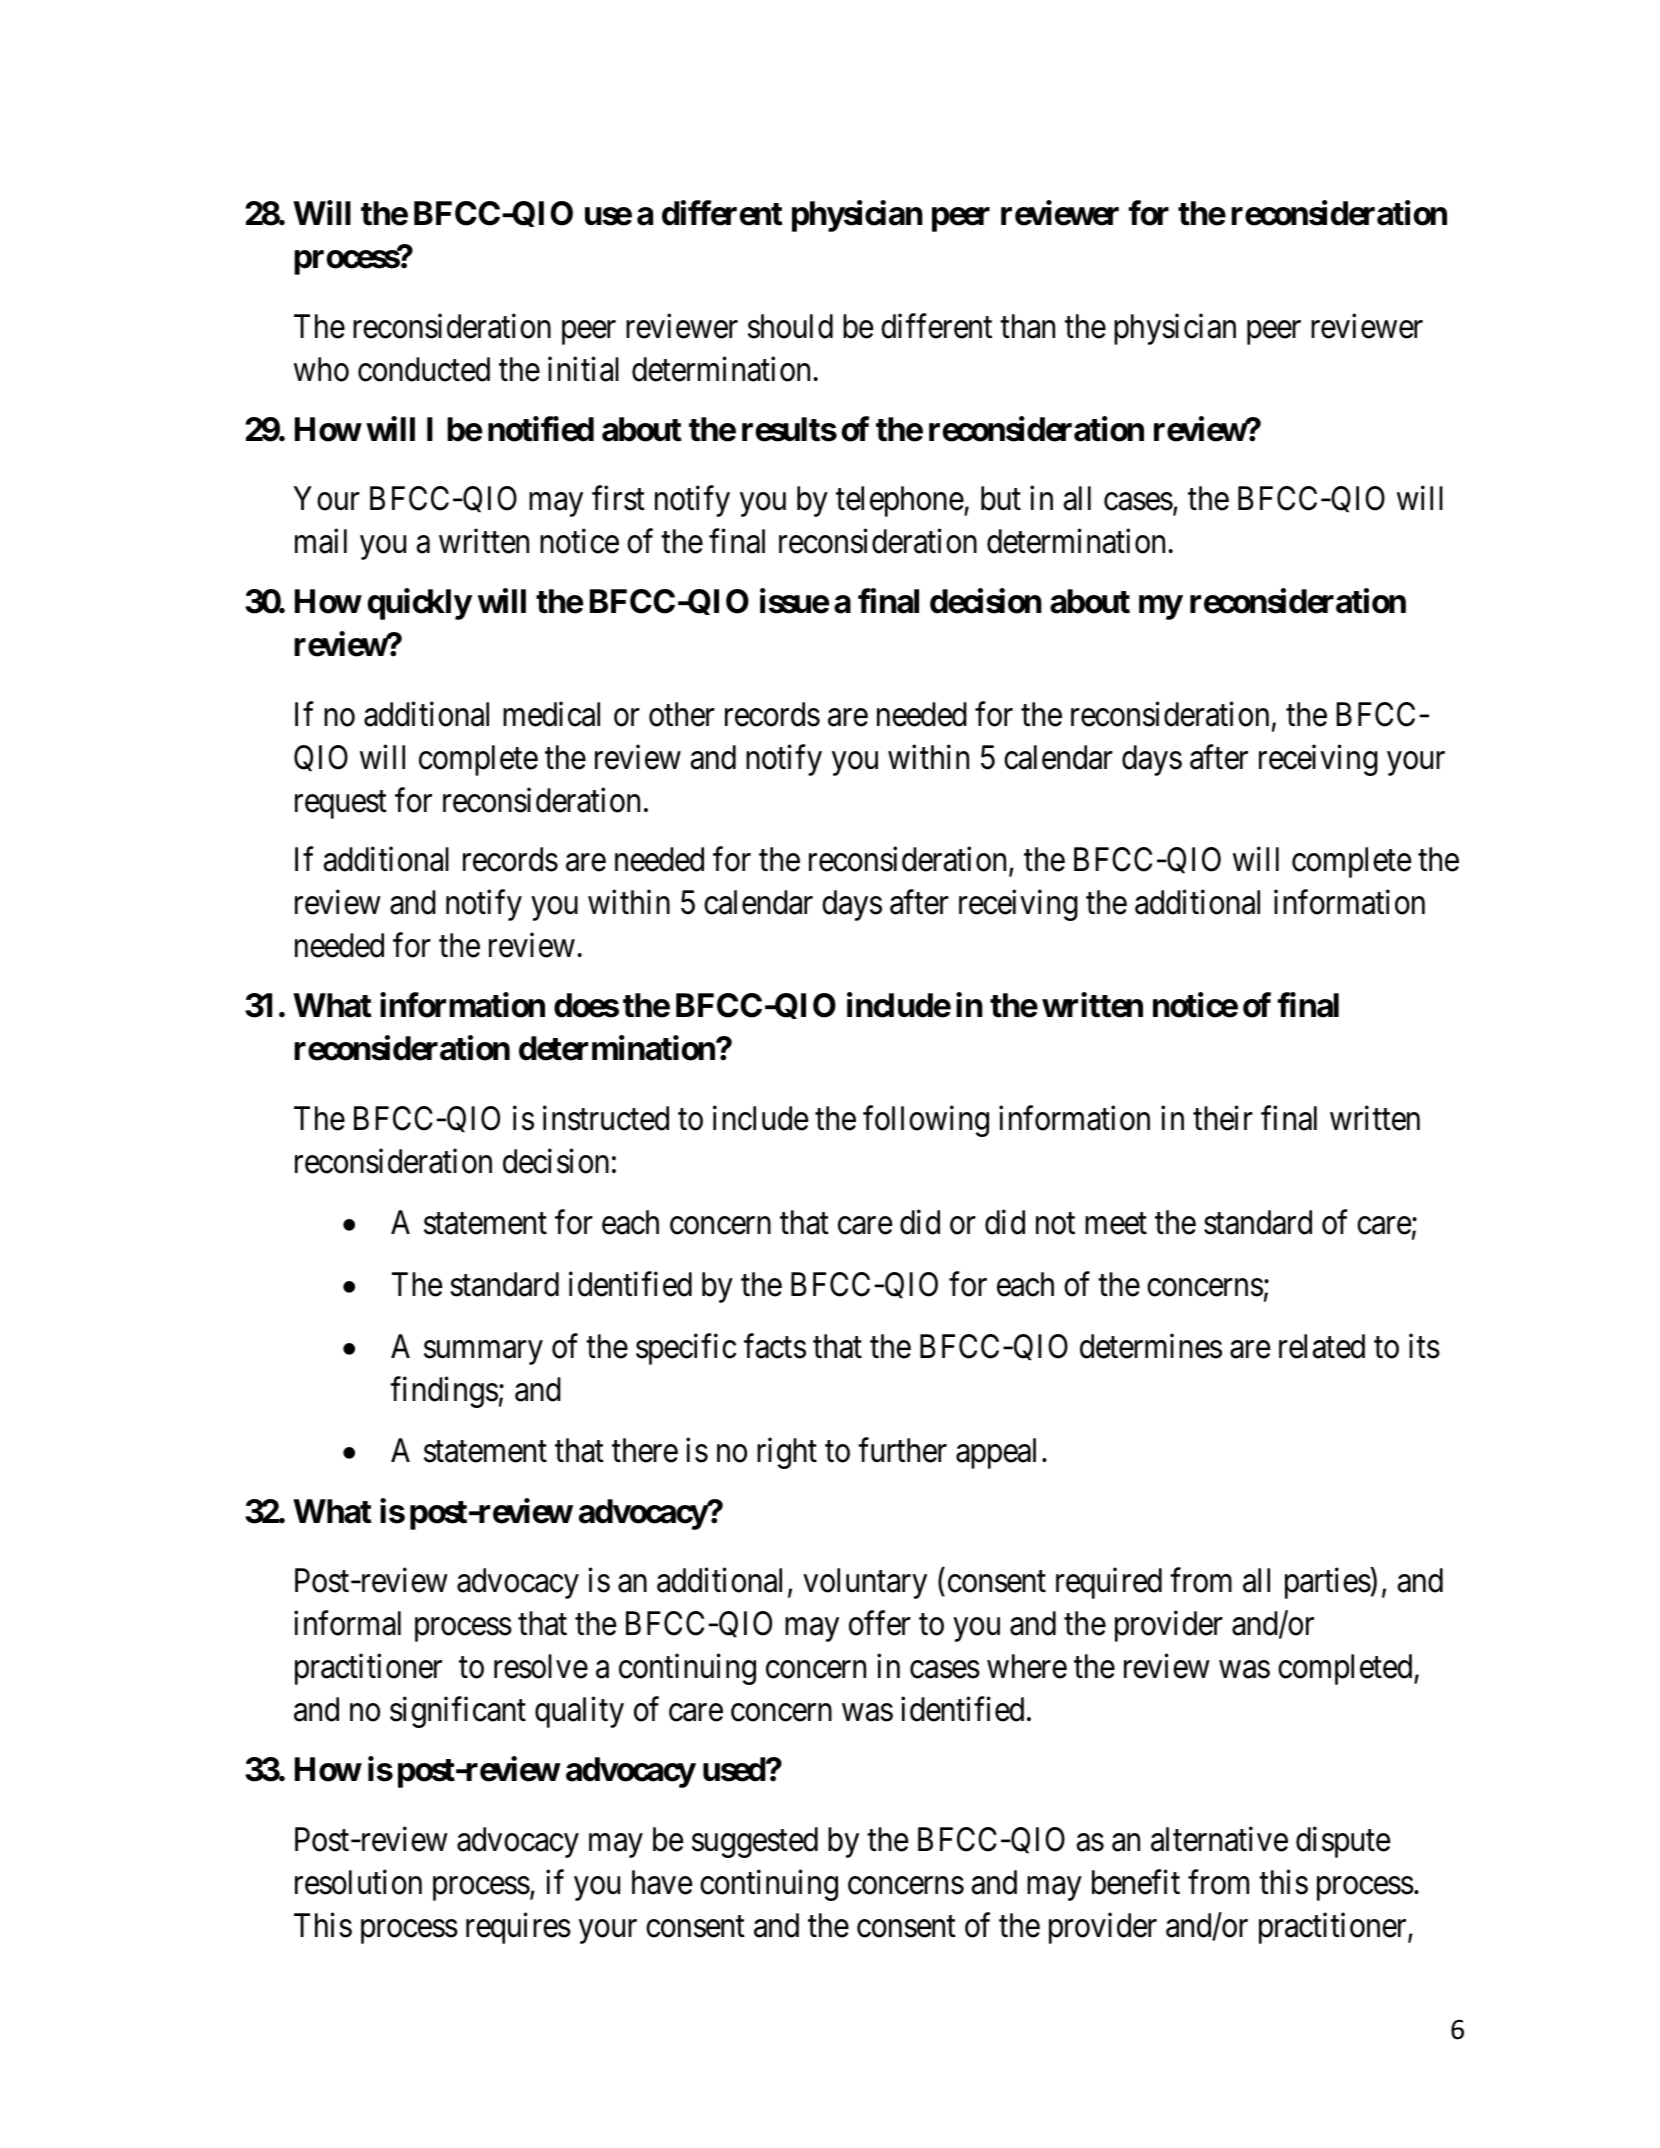  Describe the element at coordinates (790, 326) in the screenshot. I see `should` at that location.
